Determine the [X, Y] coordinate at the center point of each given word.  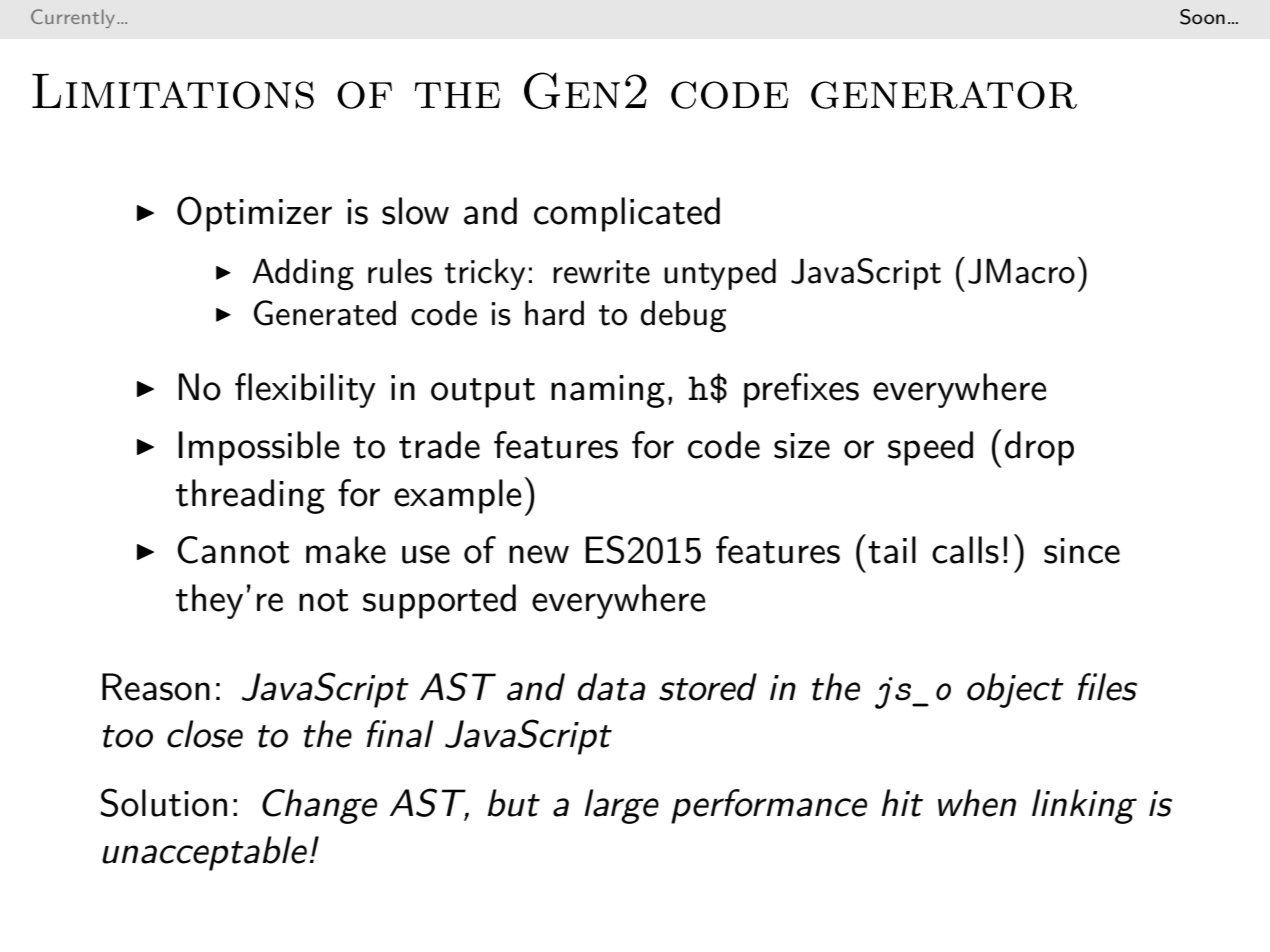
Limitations [173, 91]
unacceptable [204, 853]
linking [1084, 806]
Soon [1202, 17]
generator [944, 95]
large [621, 806]
